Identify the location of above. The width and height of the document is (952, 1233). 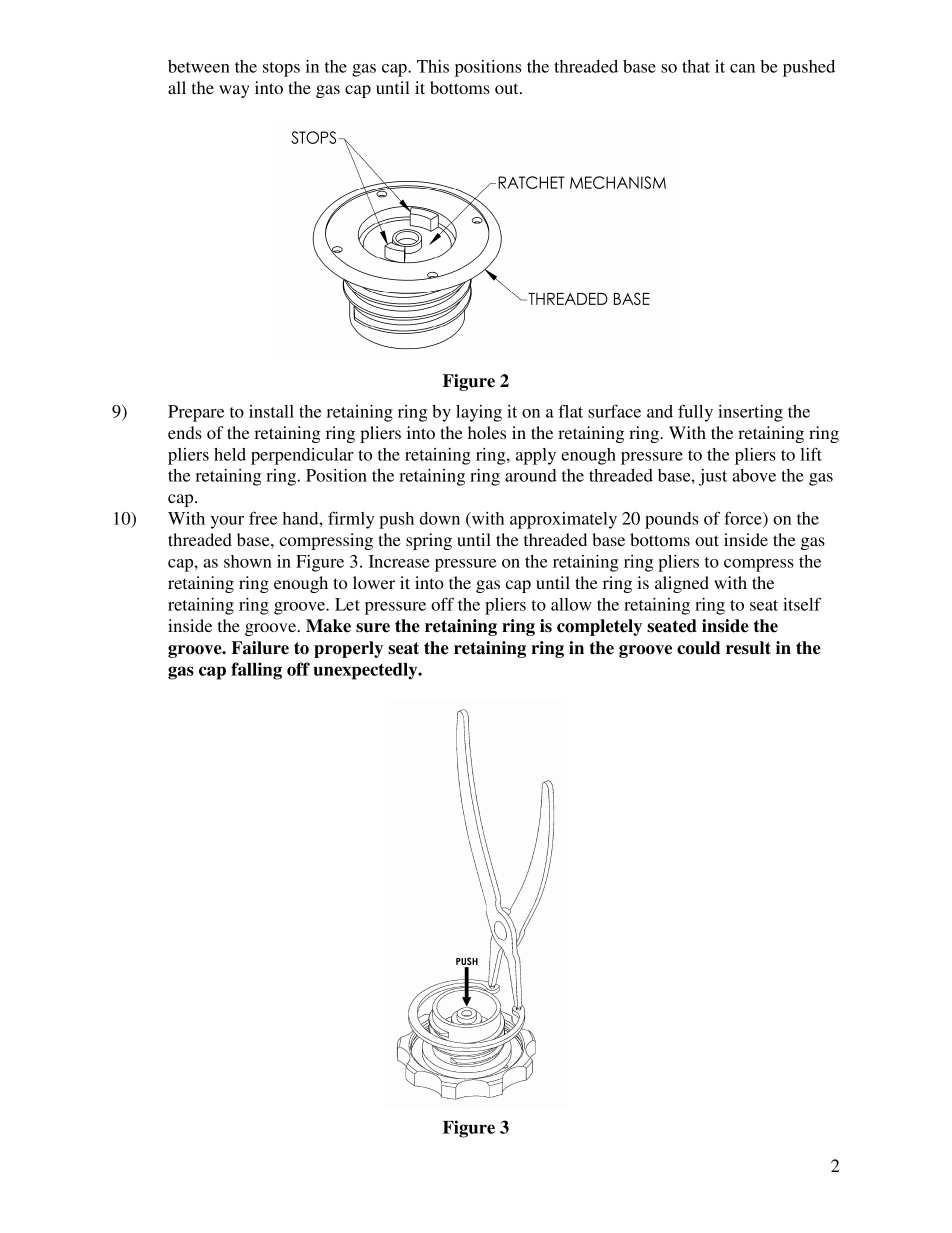
(754, 475).
